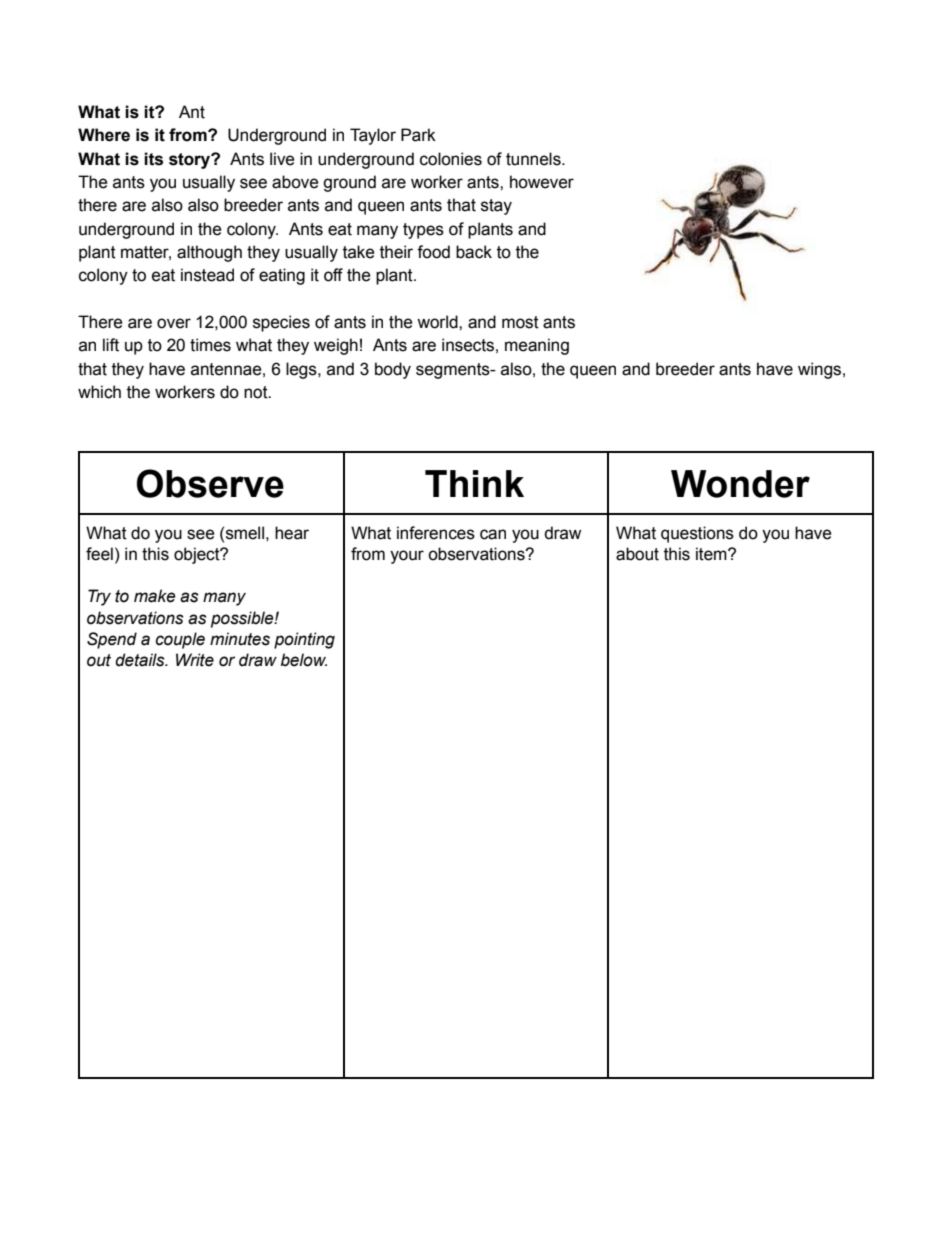 The image size is (952, 1233). Describe the element at coordinates (191, 161) in the image. I see `story` at that location.
